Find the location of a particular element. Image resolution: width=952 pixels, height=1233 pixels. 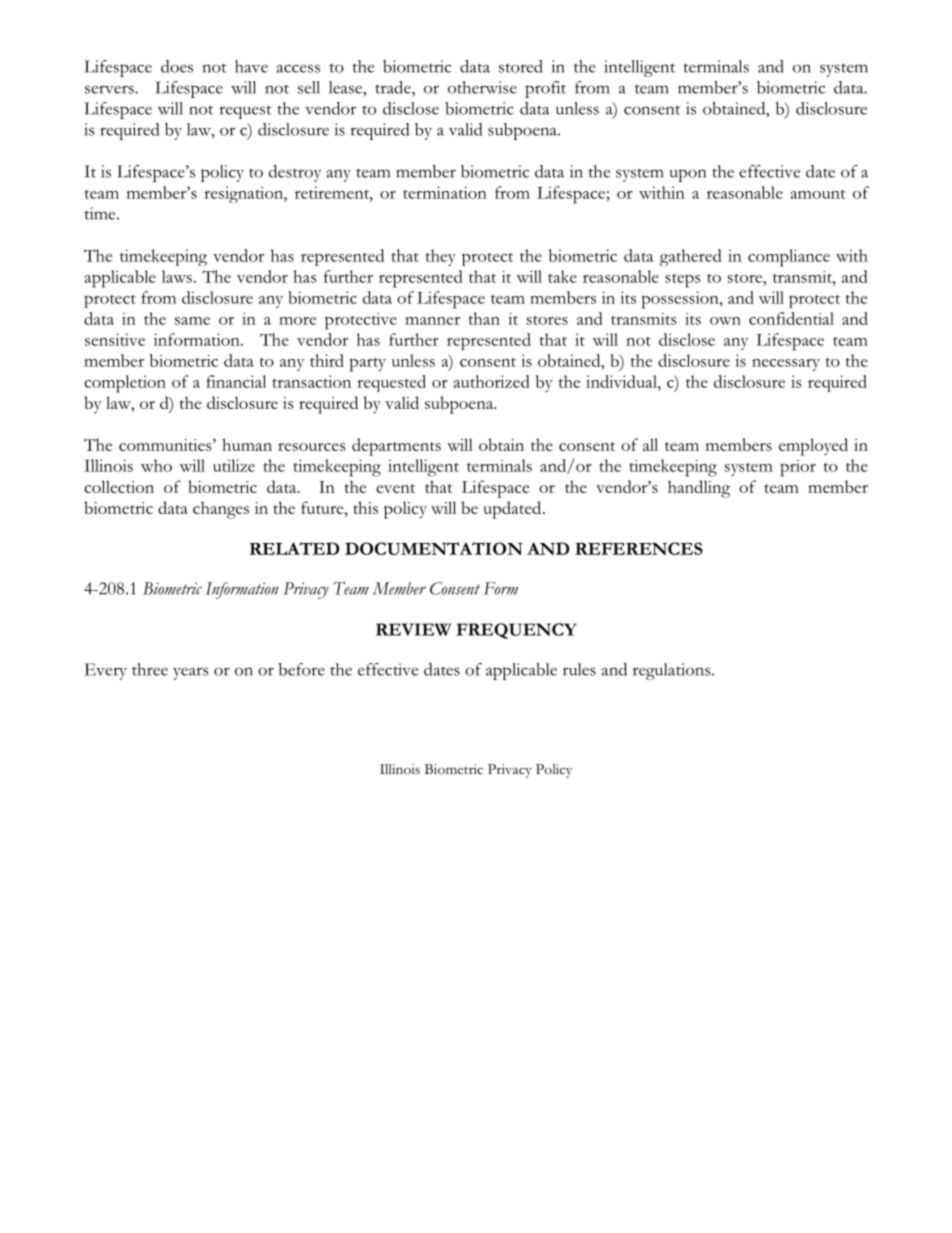

handling is located at coordinates (699, 489).
